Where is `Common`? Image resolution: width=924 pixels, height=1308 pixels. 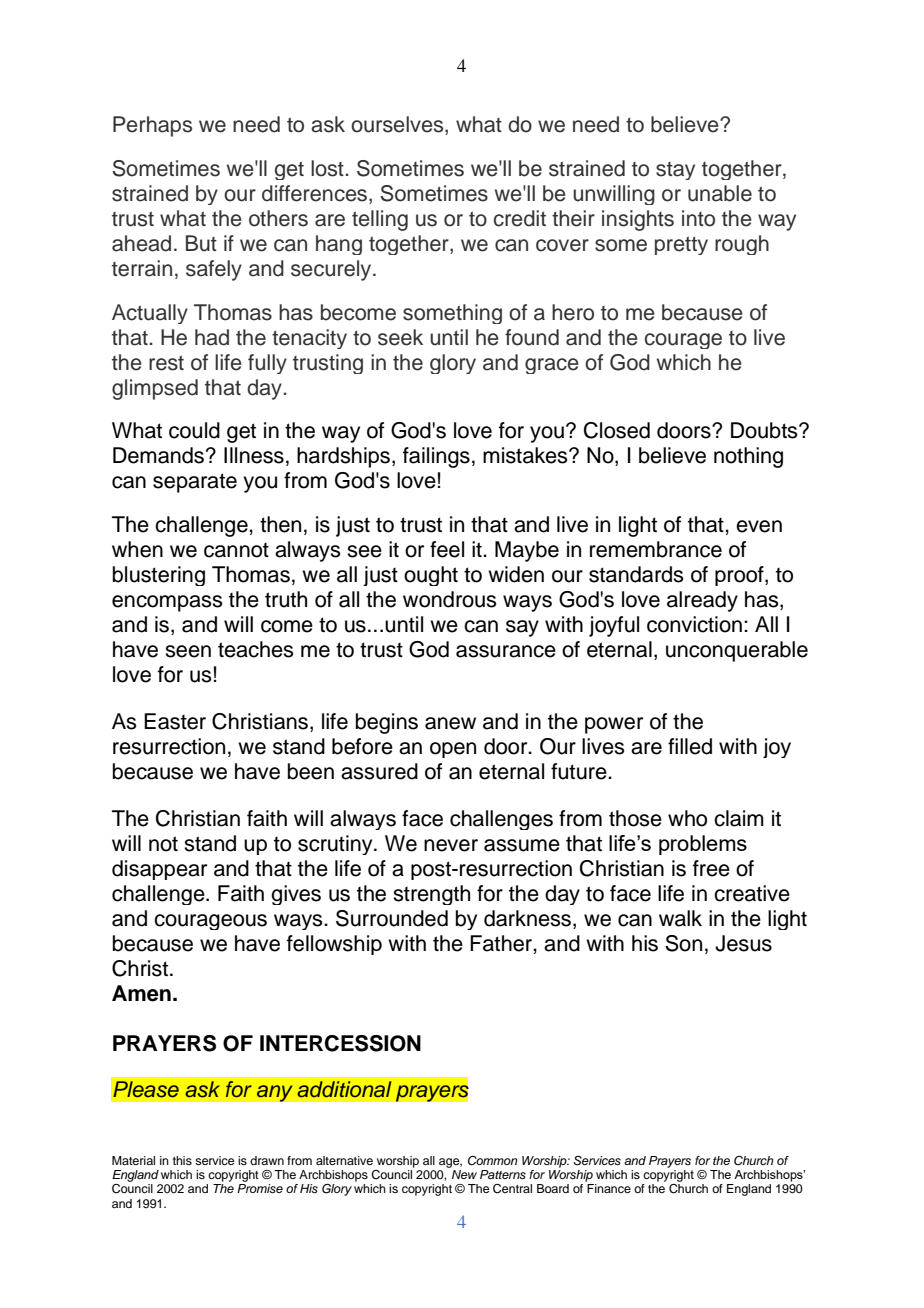
Common is located at coordinates (493, 1161).
